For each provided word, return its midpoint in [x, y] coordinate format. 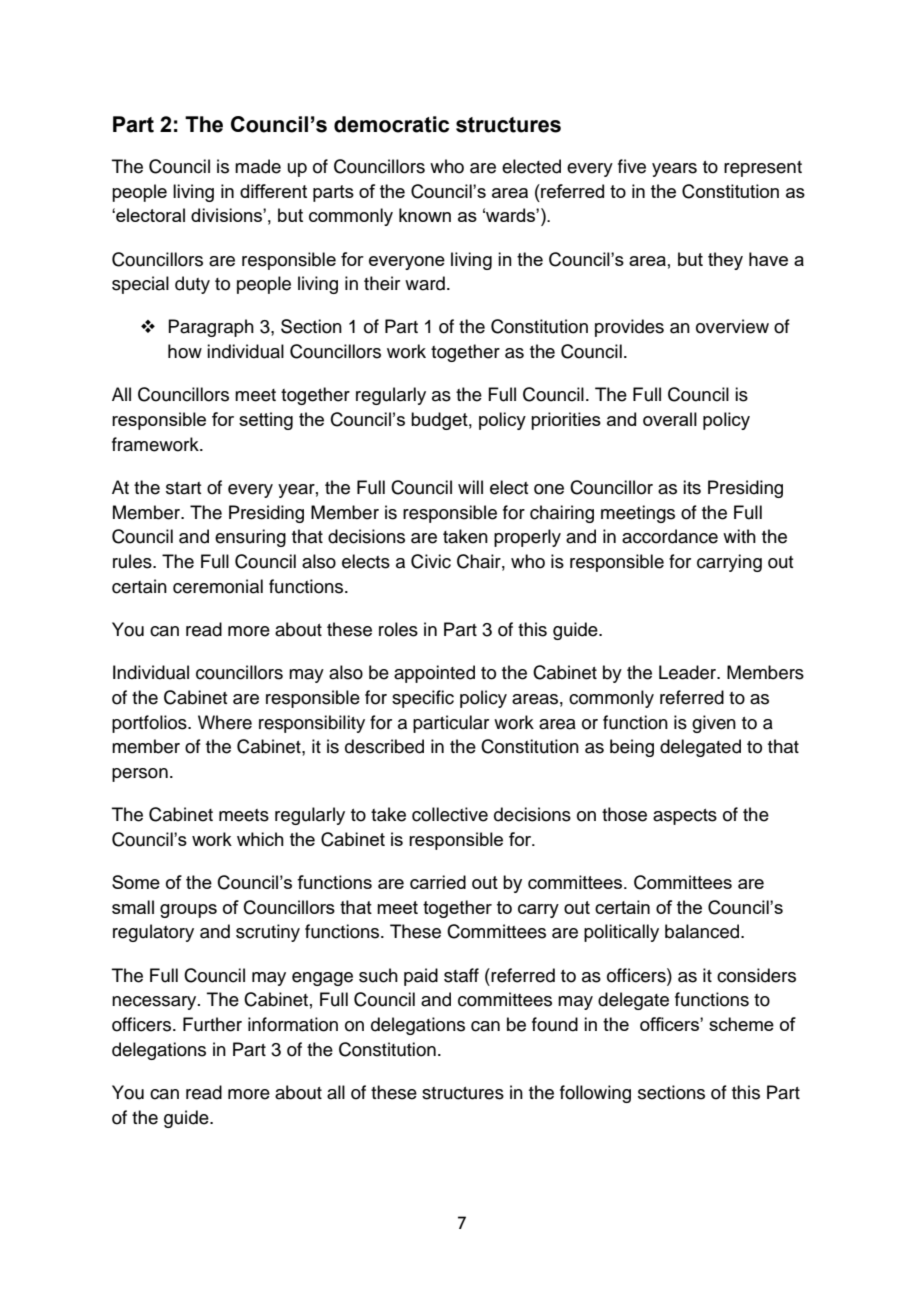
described [384, 746]
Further [212, 1024]
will [470, 487]
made [258, 166]
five [632, 166]
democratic [391, 124]
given [714, 724]
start [183, 488]
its [692, 487]
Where [225, 722]
